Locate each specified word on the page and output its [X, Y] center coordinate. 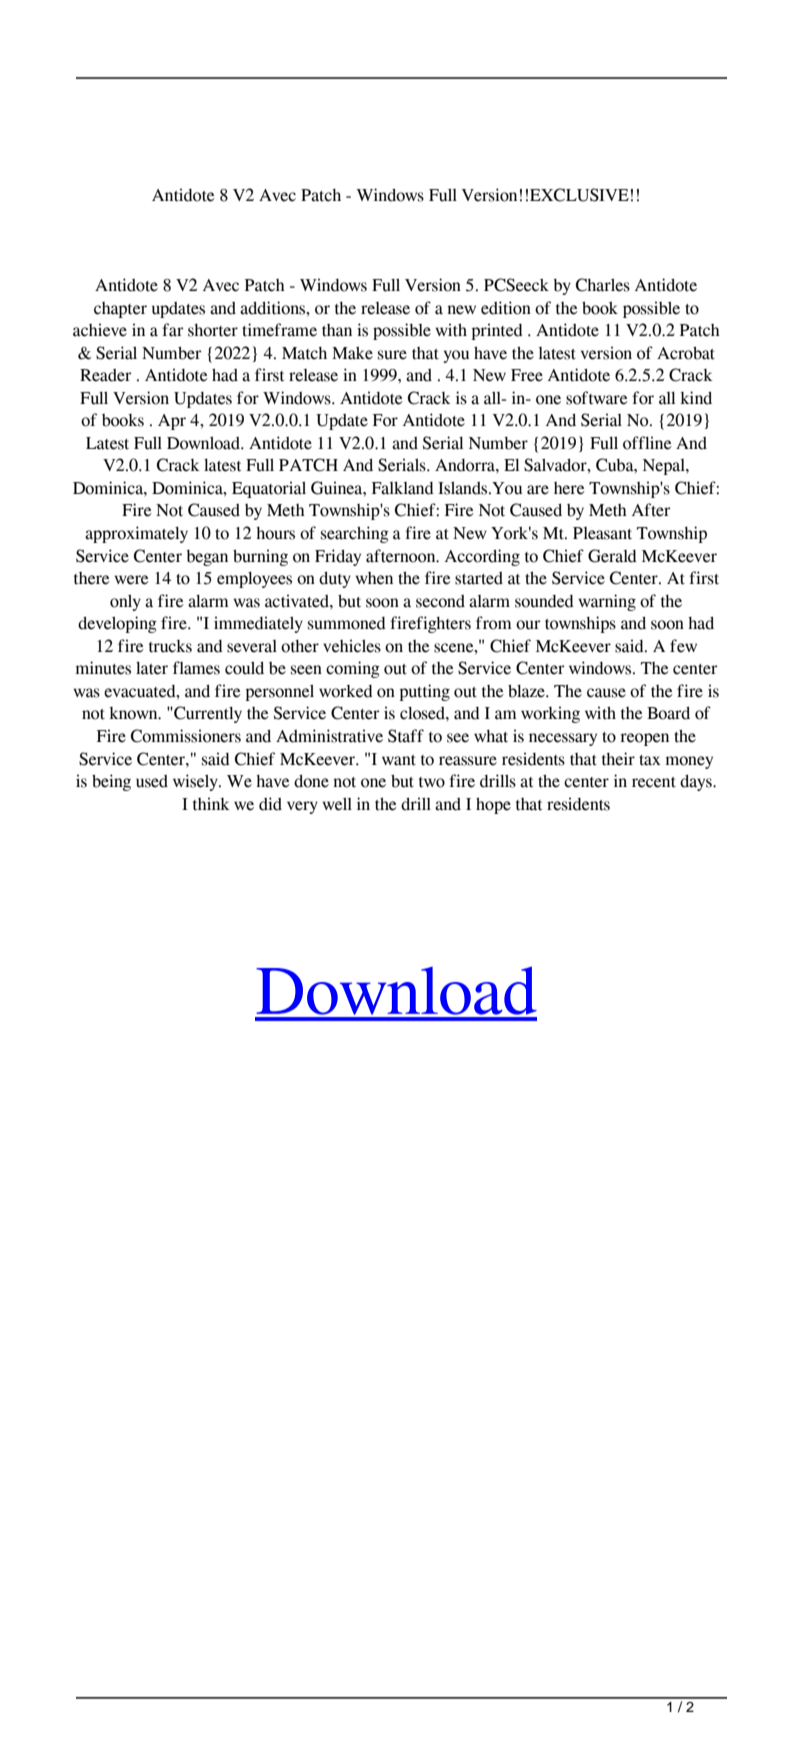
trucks [170, 646]
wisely [196, 782]
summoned [347, 623]
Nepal [665, 467]
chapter [120, 310]
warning [607, 602]
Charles [603, 285]
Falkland [403, 488]
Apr [172, 422]
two [432, 782]
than [337, 330]
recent [654, 782]
